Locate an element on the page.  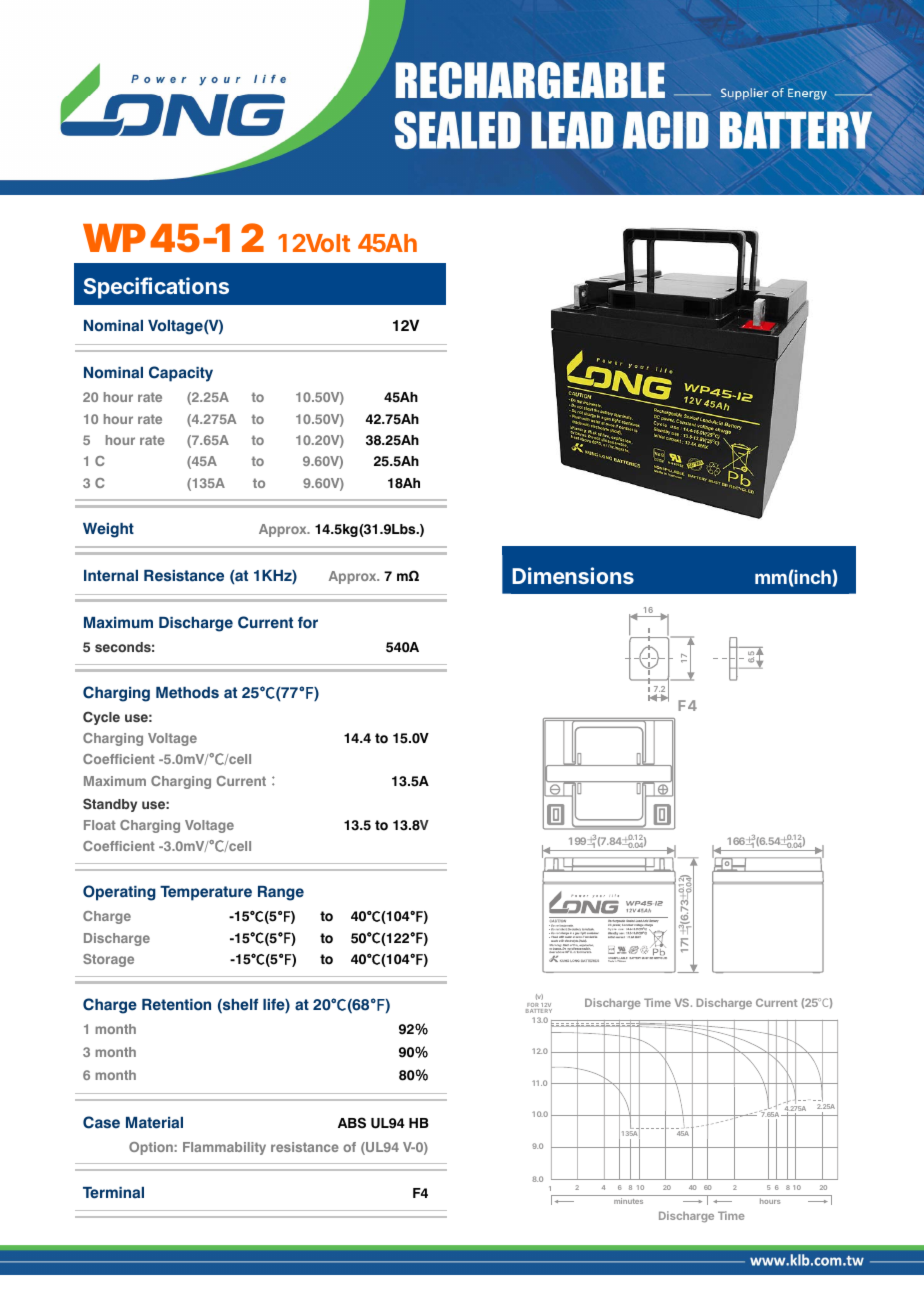
Capacity is located at coordinates (181, 374).
